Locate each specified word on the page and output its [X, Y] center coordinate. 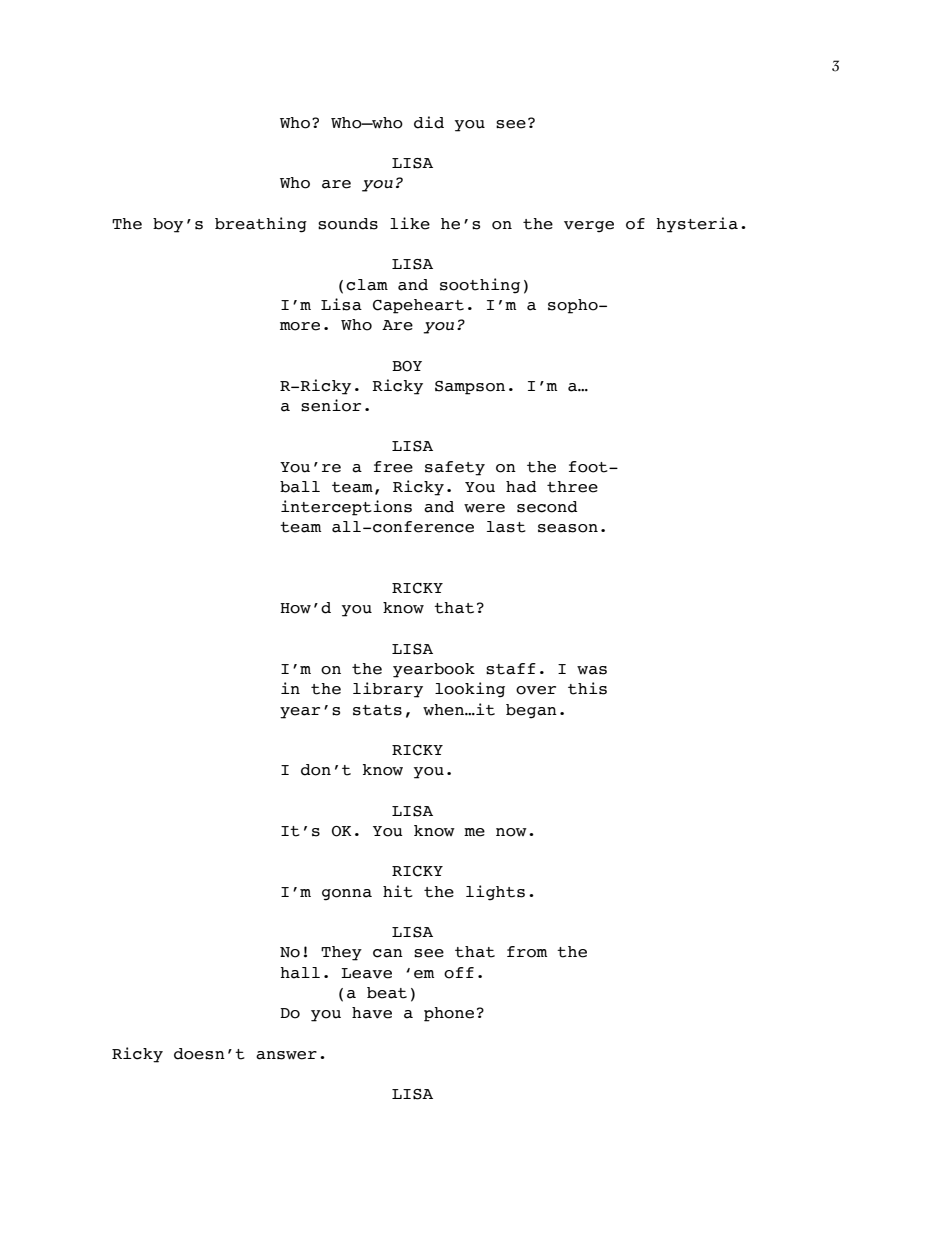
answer [286, 1055]
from [527, 952]
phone [449, 1014]
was [592, 670]
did [429, 122]
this [587, 688]
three [572, 487]
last [506, 527]
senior [331, 405]
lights [495, 893]
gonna [347, 895]
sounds [348, 224]
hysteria [697, 225]
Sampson [470, 388]
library [388, 690]
